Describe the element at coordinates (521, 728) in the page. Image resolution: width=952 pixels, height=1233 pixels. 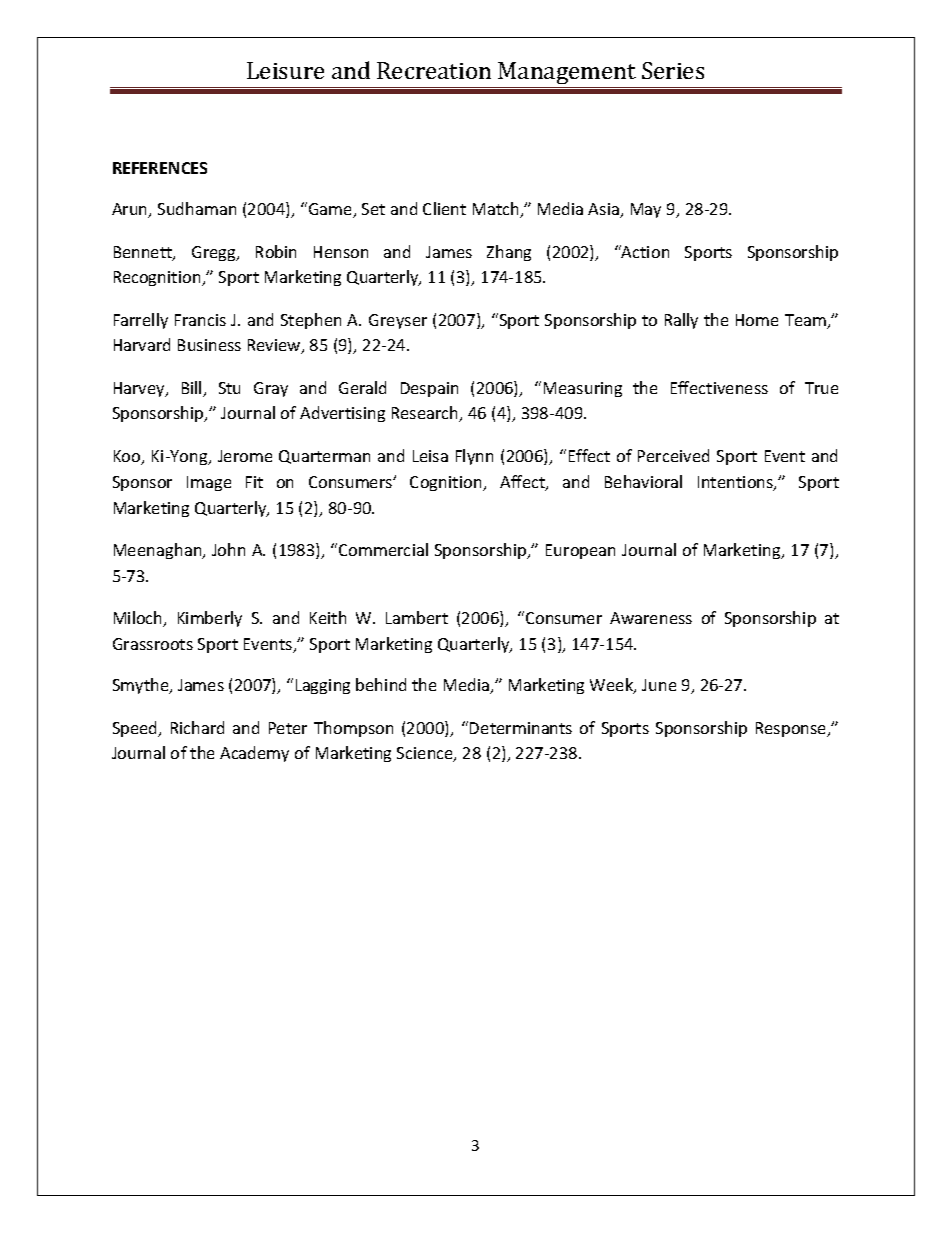
I see `Determinants` at that location.
